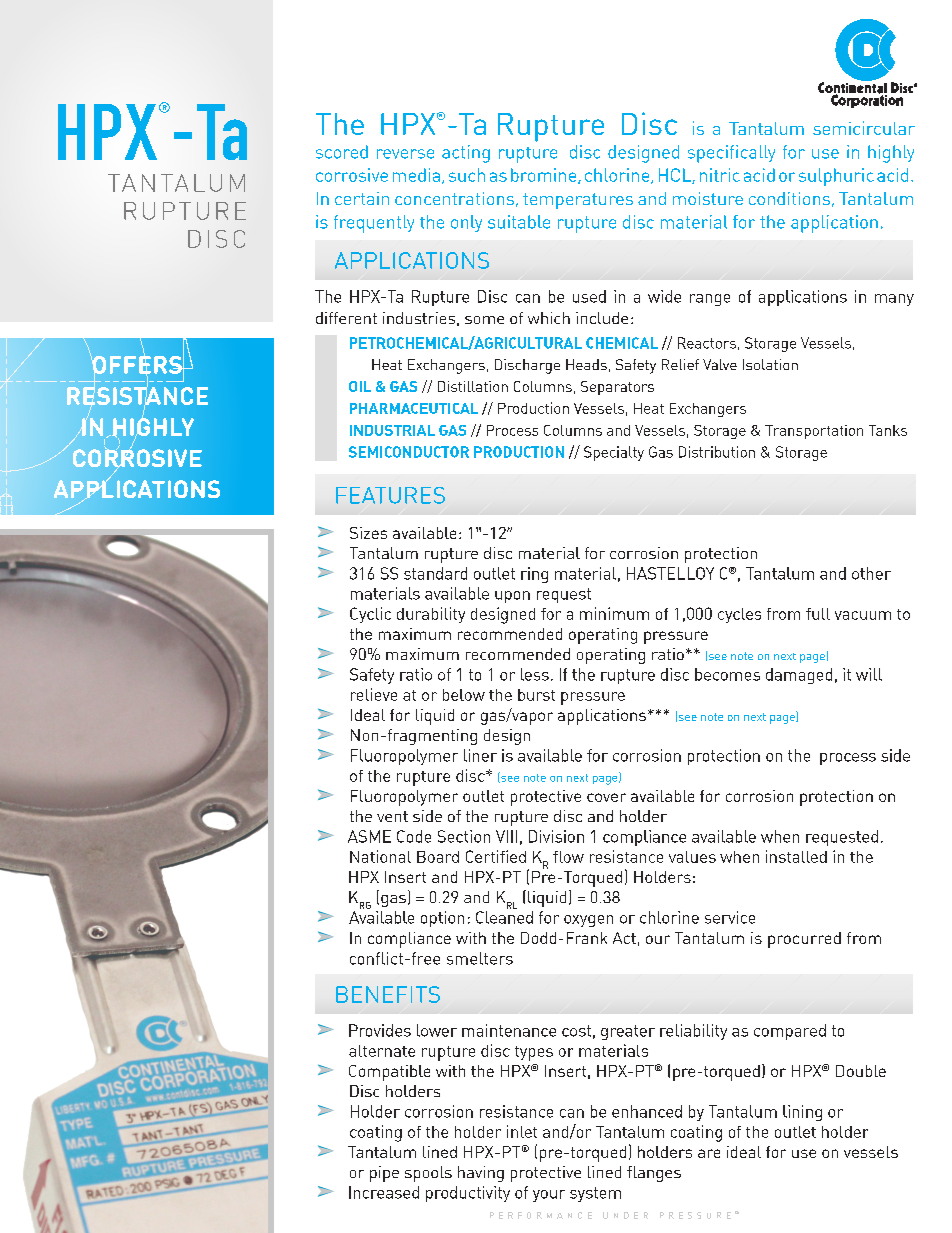 The width and height of the screenshot is (952, 1233). Describe the element at coordinates (814, 432) in the screenshot. I see `Transportation` at that location.
